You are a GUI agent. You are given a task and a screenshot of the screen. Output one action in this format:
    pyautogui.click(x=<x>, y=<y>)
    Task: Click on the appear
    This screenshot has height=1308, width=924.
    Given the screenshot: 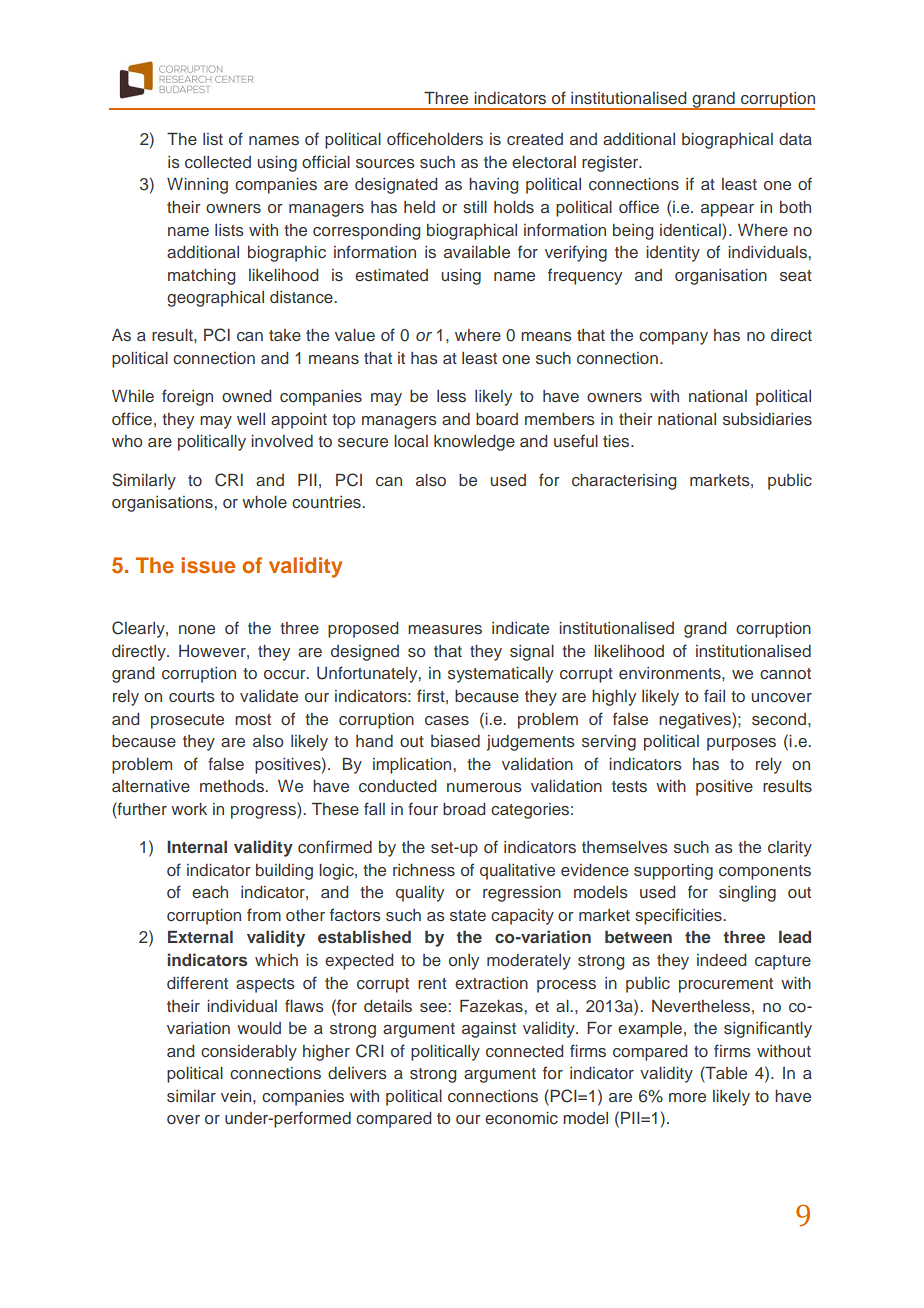 What is the action you would take?
    pyautogui.click(x=727, y=210)
